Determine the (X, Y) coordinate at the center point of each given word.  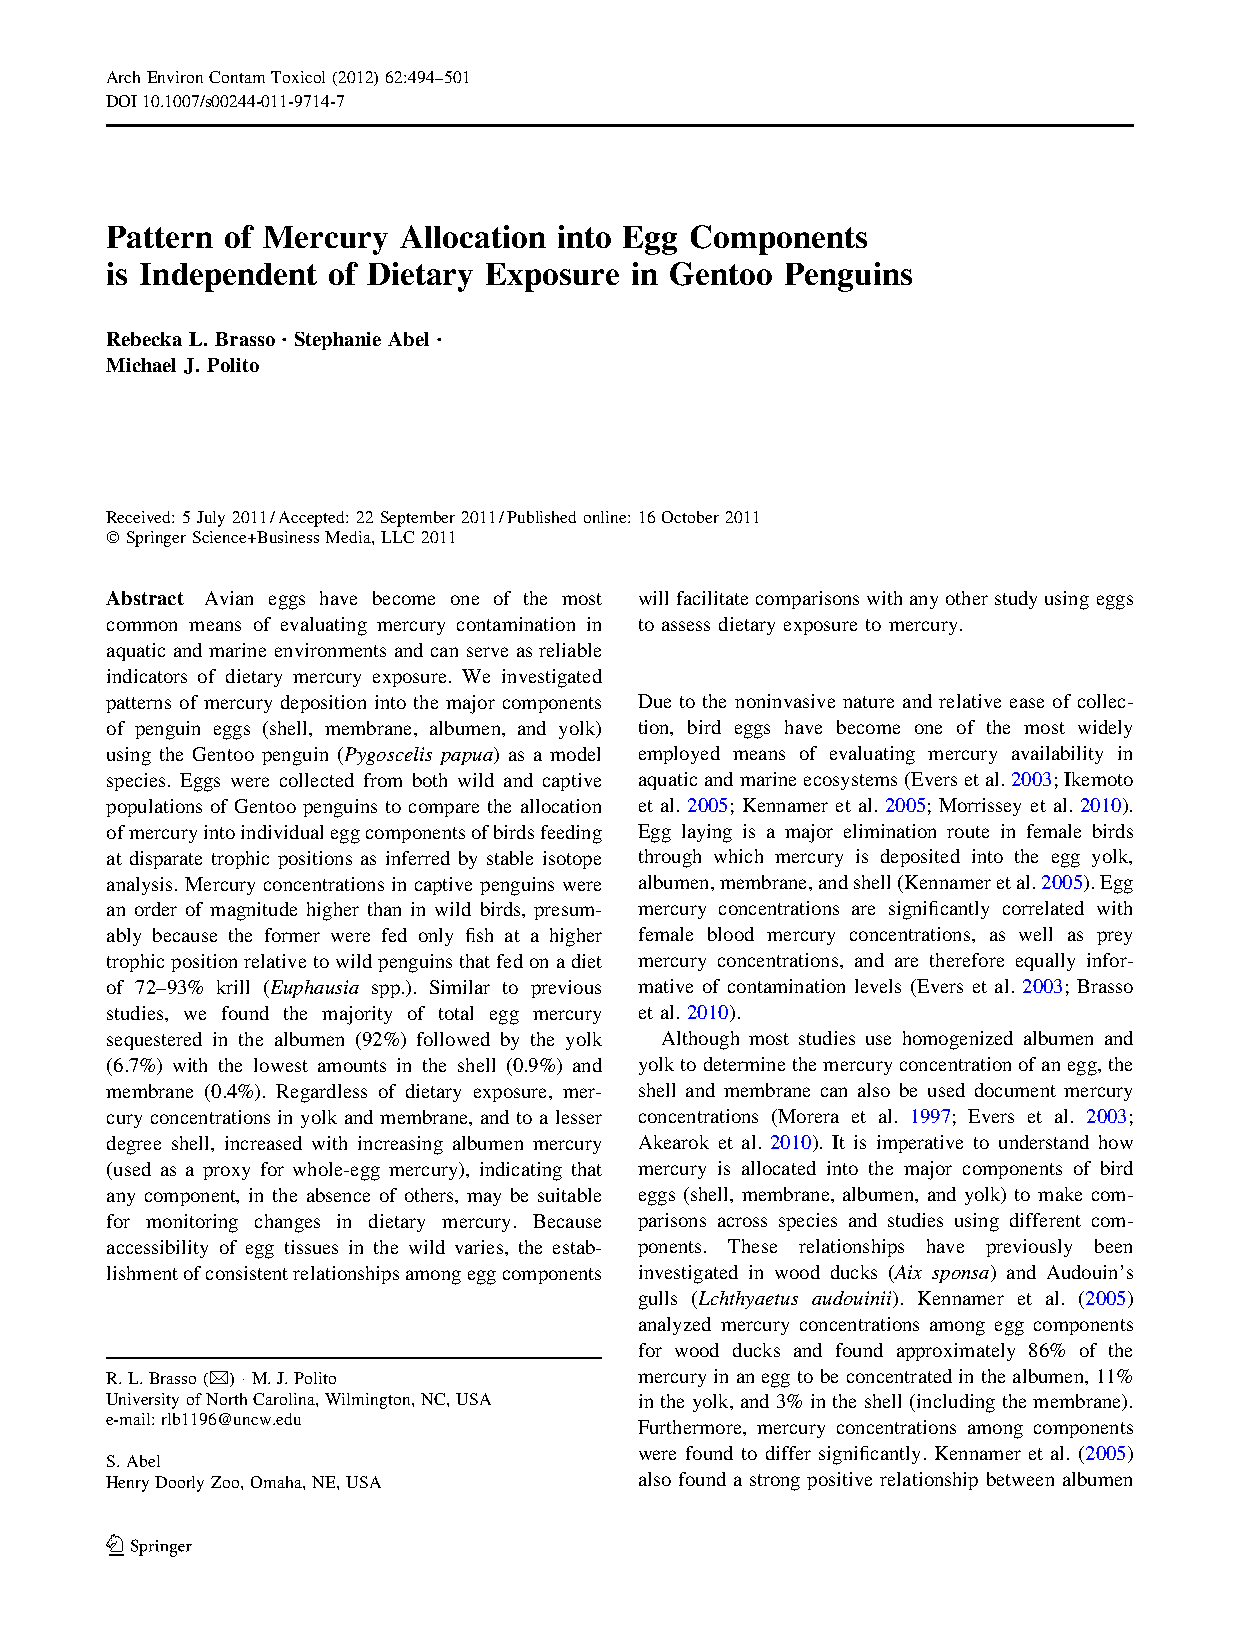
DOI (121, 101)
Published (541, 517)
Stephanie (338, 341)
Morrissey (980, 807)
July (211, 519)
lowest (281, 1065)
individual (282, 832)
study (1016, 600)
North (226, 1399)
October (690, 517)
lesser (579, 1117)
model (575, 754)
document (1015, 1090)
